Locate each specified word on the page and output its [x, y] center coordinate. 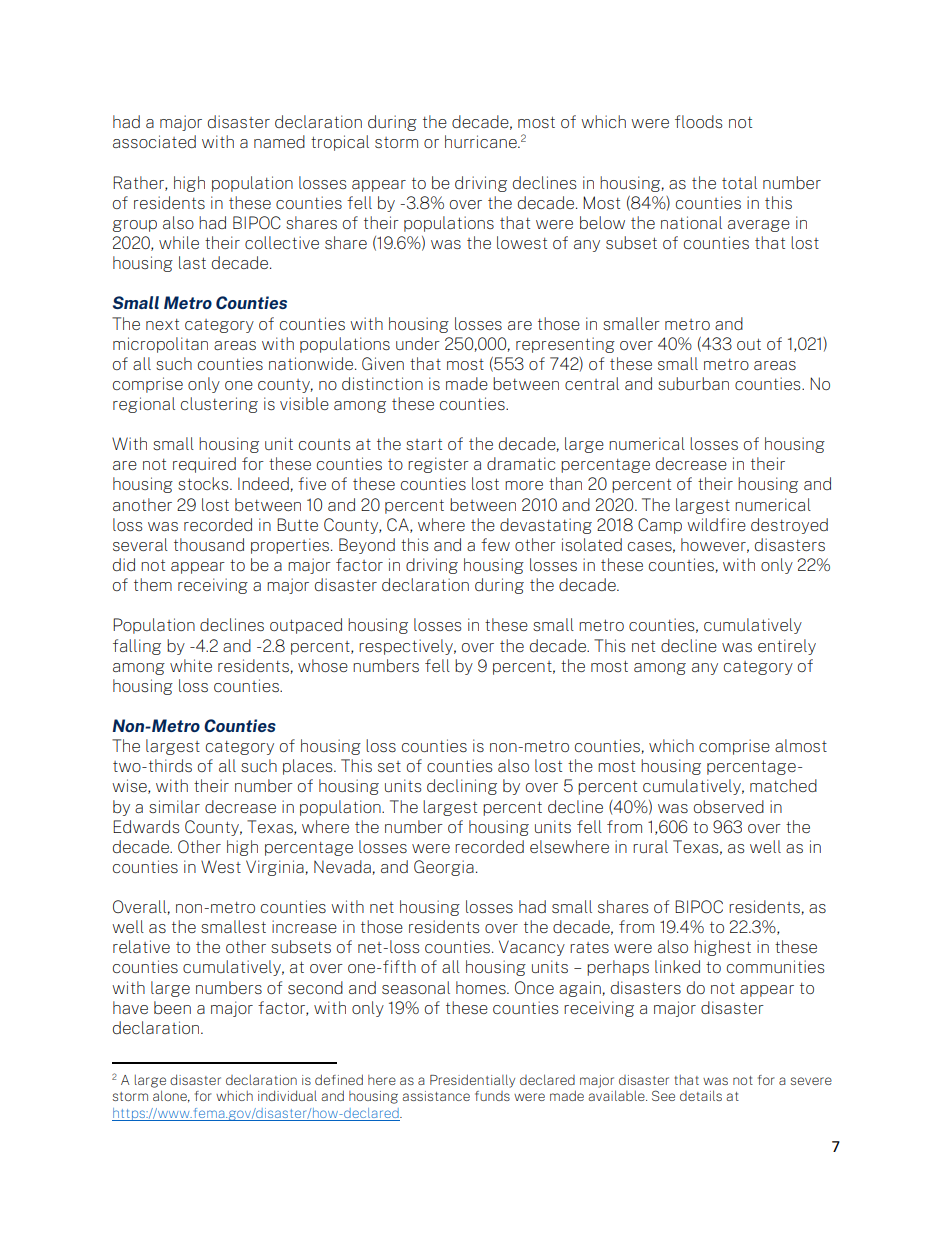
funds [492, 1096]
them [153, 584]
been [172, 1007]
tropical [340, 143]
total [739, 182]
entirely [787, 647]
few [495, 544]
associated [154, 141]
